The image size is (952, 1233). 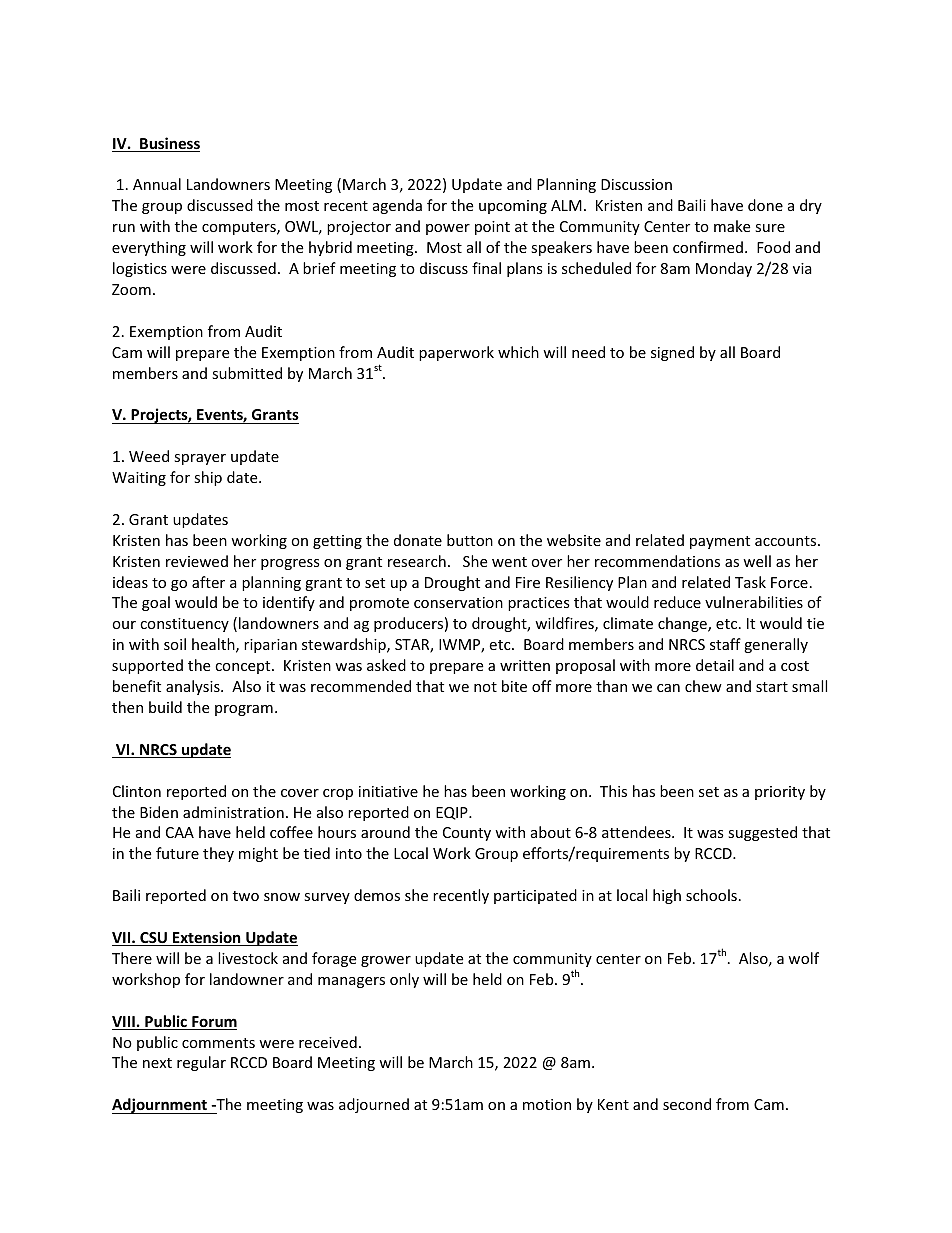 What do you see at coordinates (547, 1104) in the screenshot?
I see `motion` at bounding box center [547, 1104].
